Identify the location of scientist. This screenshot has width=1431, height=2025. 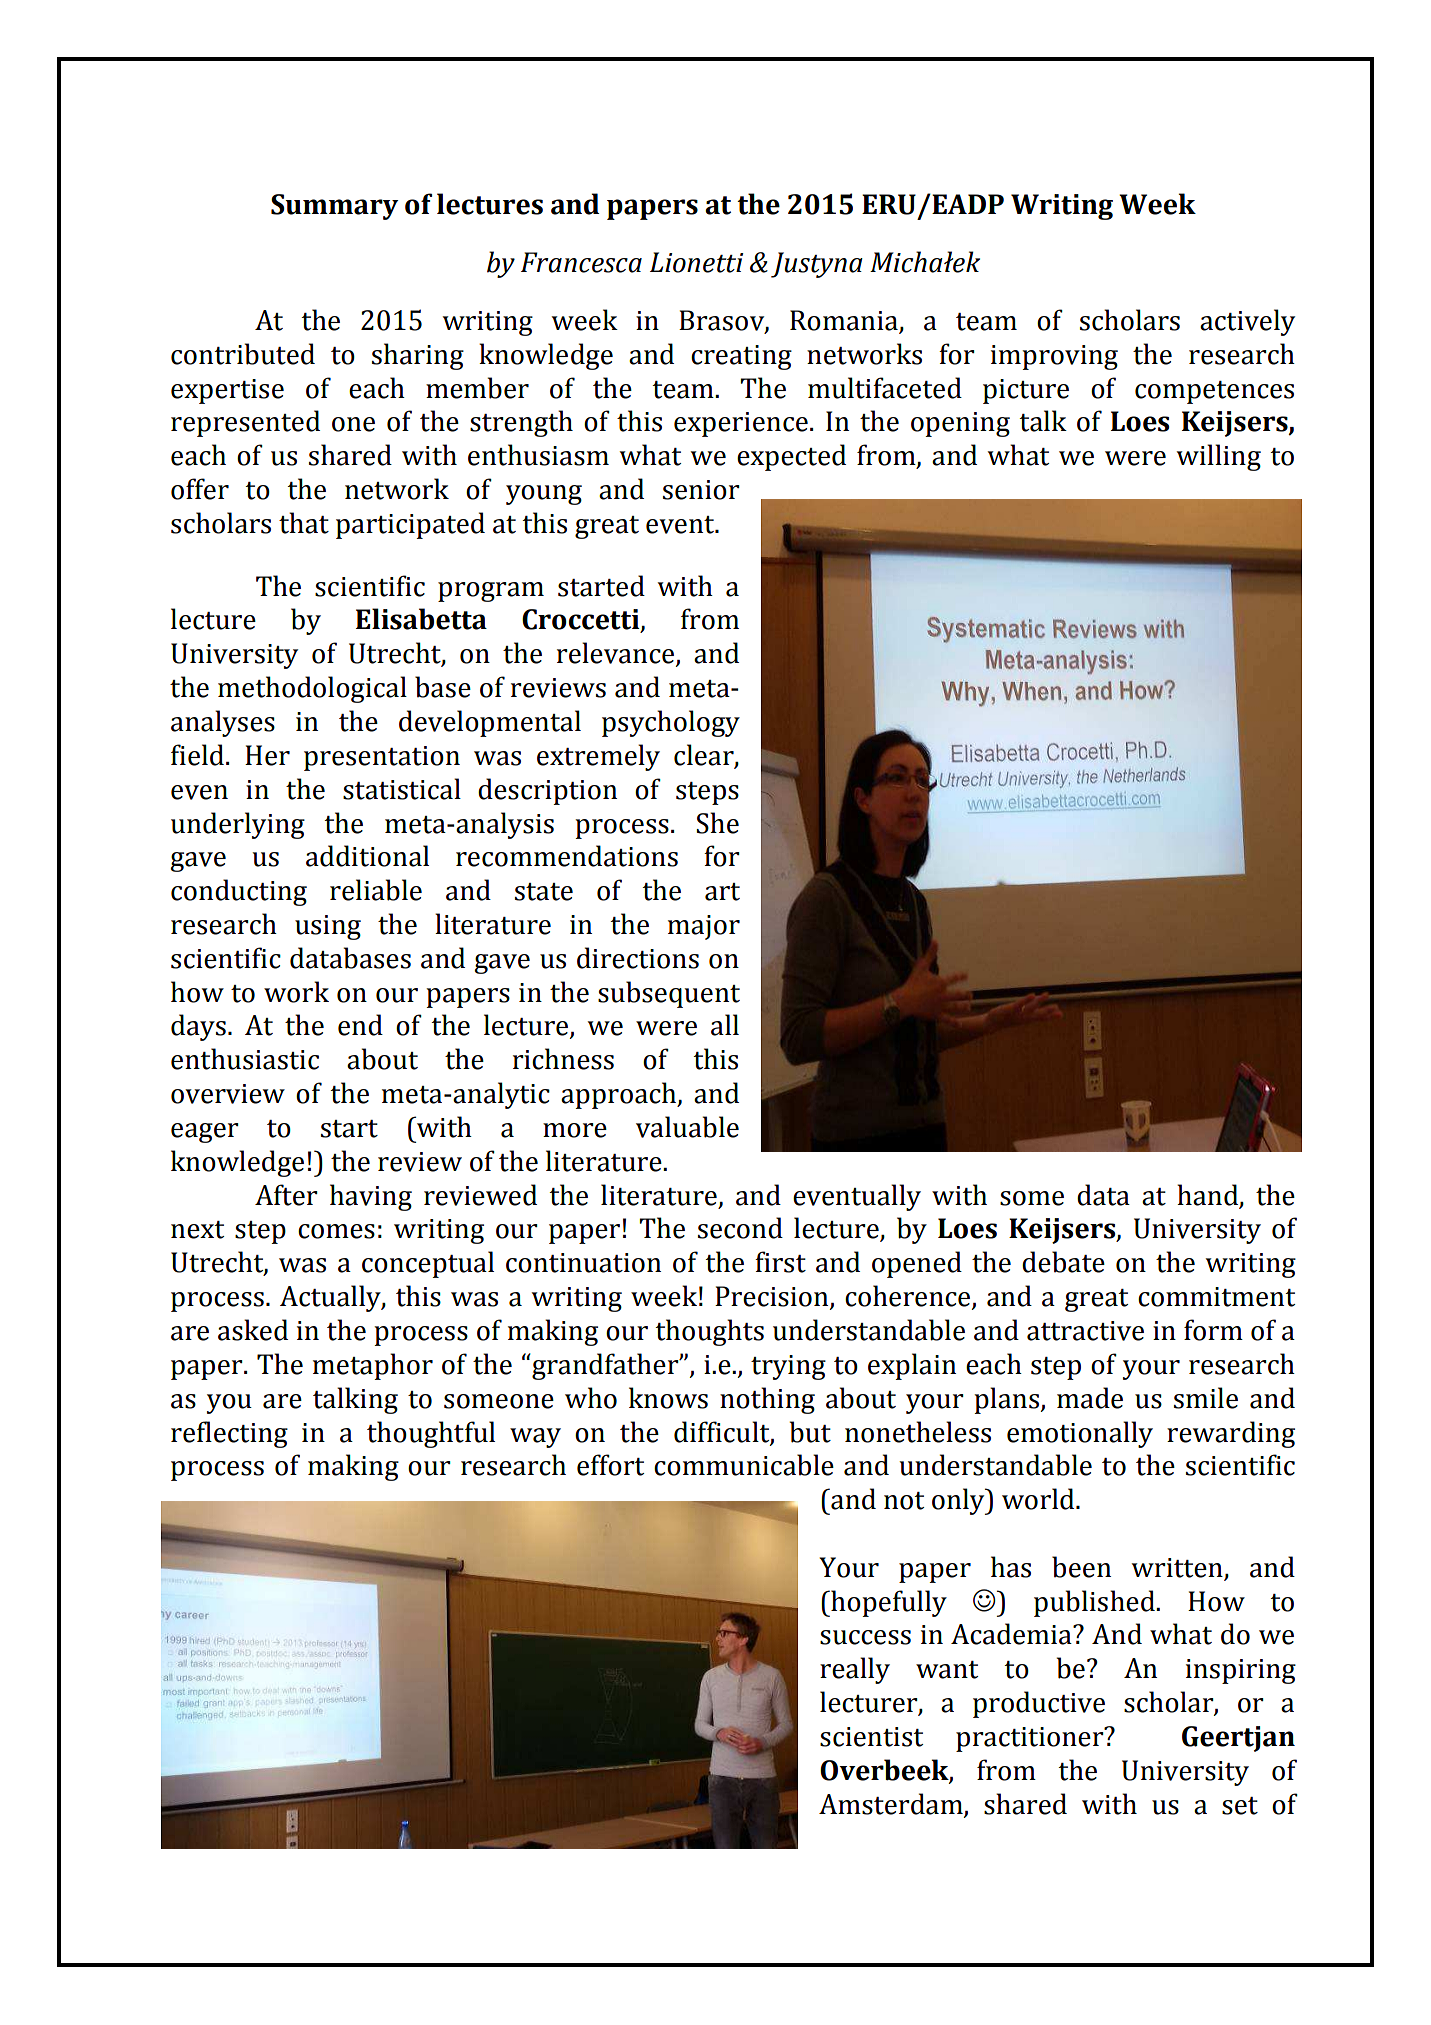
(871, 1737).
